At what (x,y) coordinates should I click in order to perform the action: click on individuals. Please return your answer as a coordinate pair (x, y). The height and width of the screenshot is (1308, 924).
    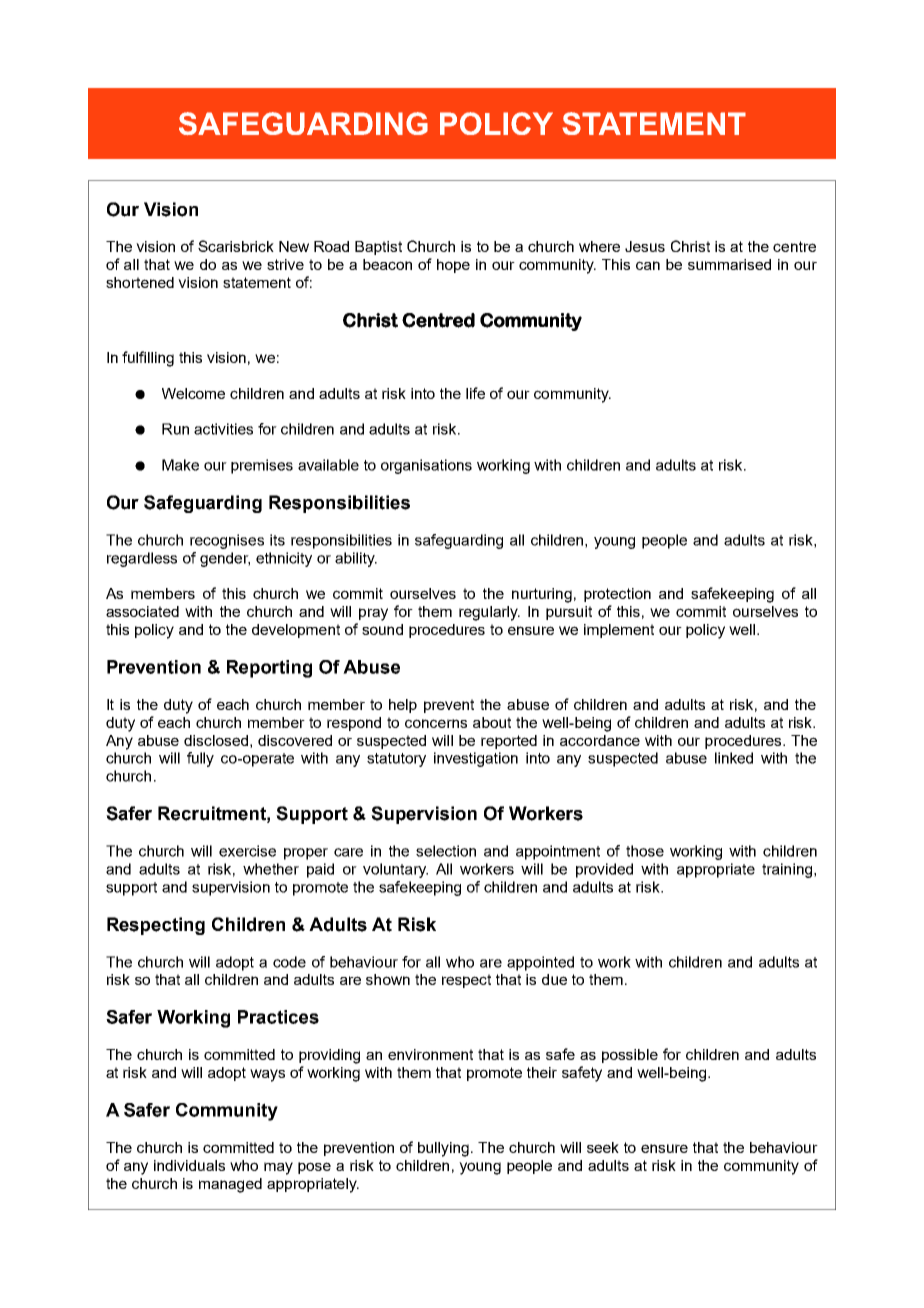
    Looking at the image, I should click on (189, 1165).
